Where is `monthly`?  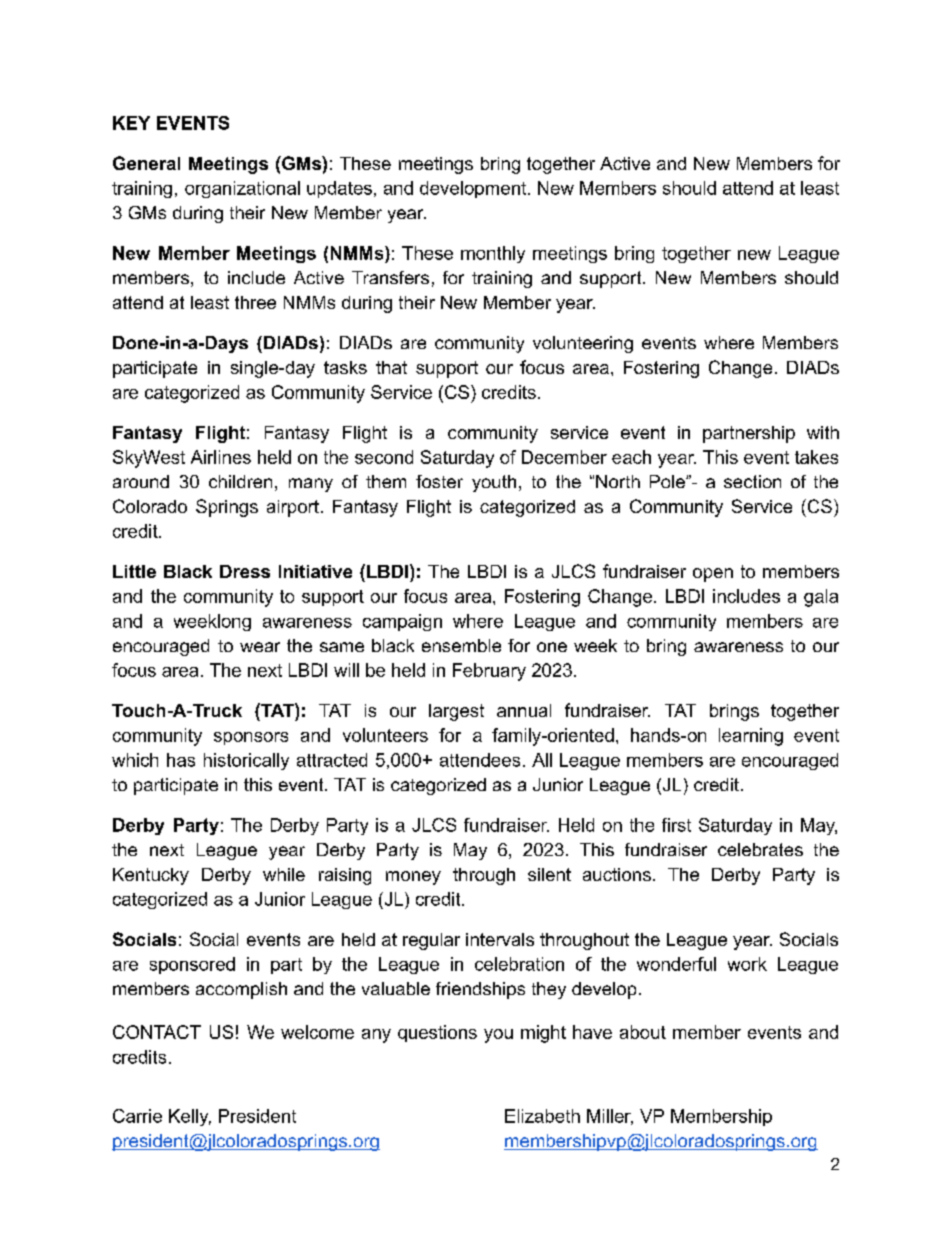 monthly is located at coordinates (493, 254).
